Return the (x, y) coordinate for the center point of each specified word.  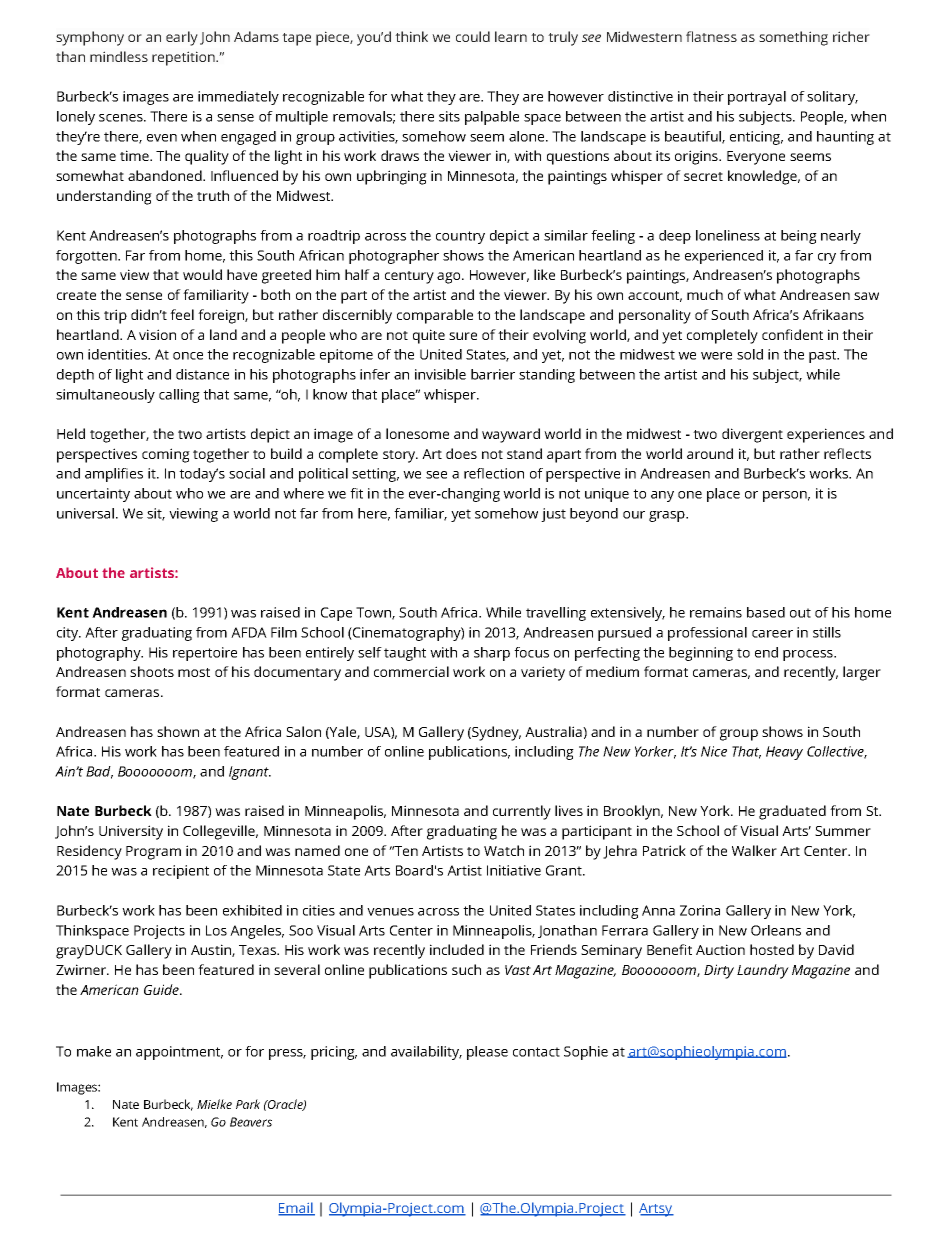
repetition (184, 58)
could (473, 36)
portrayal (757, 98)
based (766, 612)
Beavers (251, 1122)
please (487, 1053)
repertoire (205, 654)
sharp (492, 654)
